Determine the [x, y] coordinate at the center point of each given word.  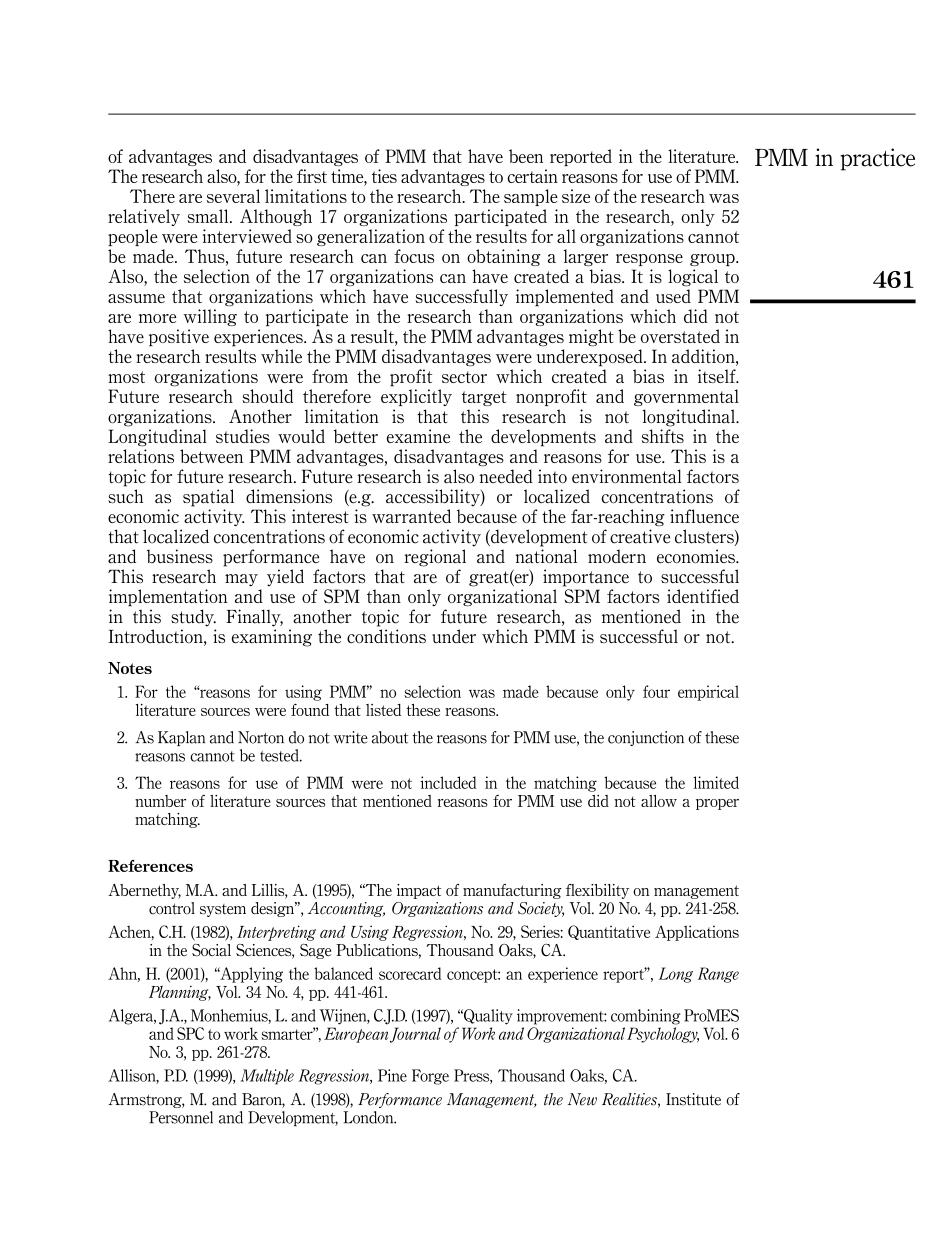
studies [243, 436]
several [233, 196]
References [150, 866]
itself [718, 376]
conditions [386, 636]
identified [703, 596]
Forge [430, 1077]
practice [877, 159]
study [193, 618]
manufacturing [512, 891]
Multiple [267, 1077]
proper [717, 804]
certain [532, 176]
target [484, 398]
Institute [693, 1099]
